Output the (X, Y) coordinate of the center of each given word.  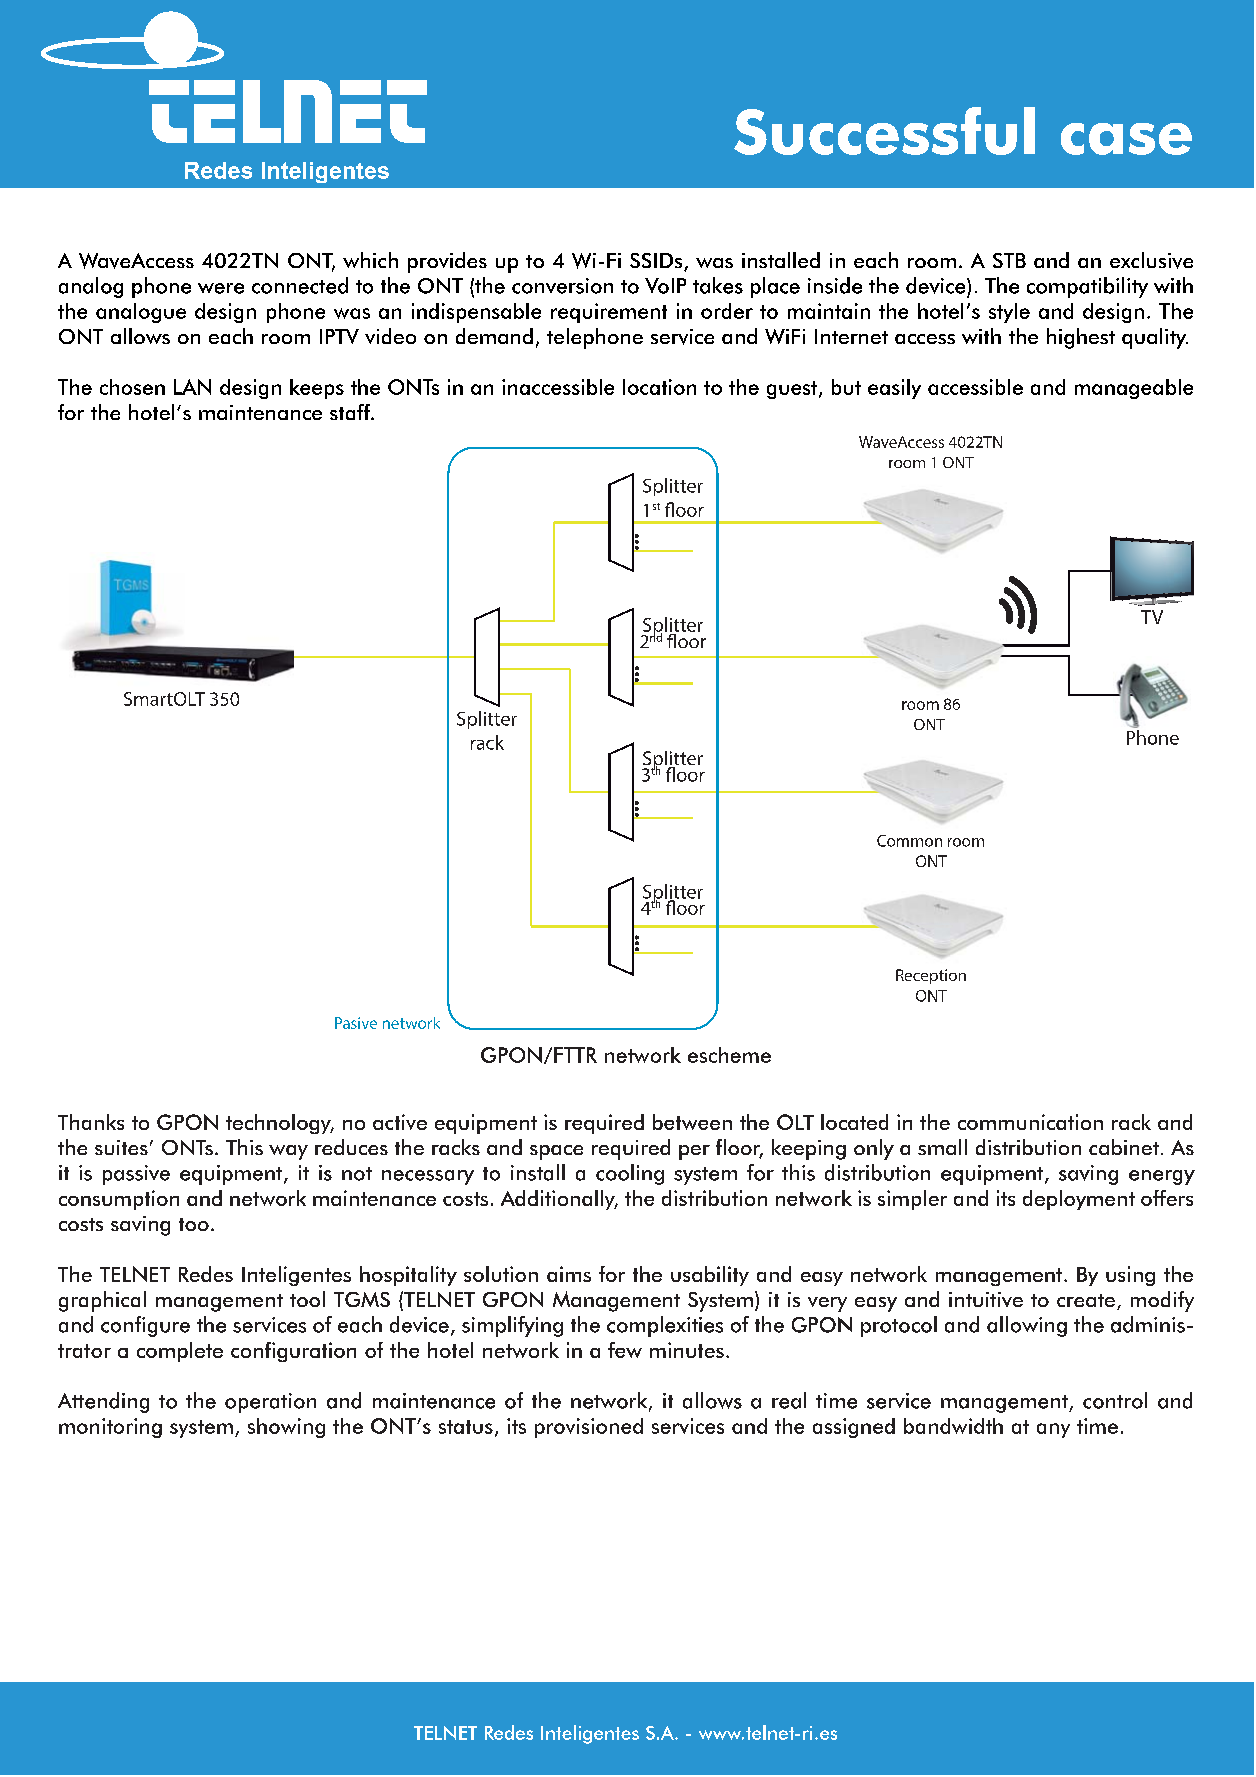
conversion (562, 286)
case (1126, 139)
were (221, 288)
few (625, 1350)
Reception (931, 976)
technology (280, 1124)
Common (909, 841)
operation (270, 1403)
